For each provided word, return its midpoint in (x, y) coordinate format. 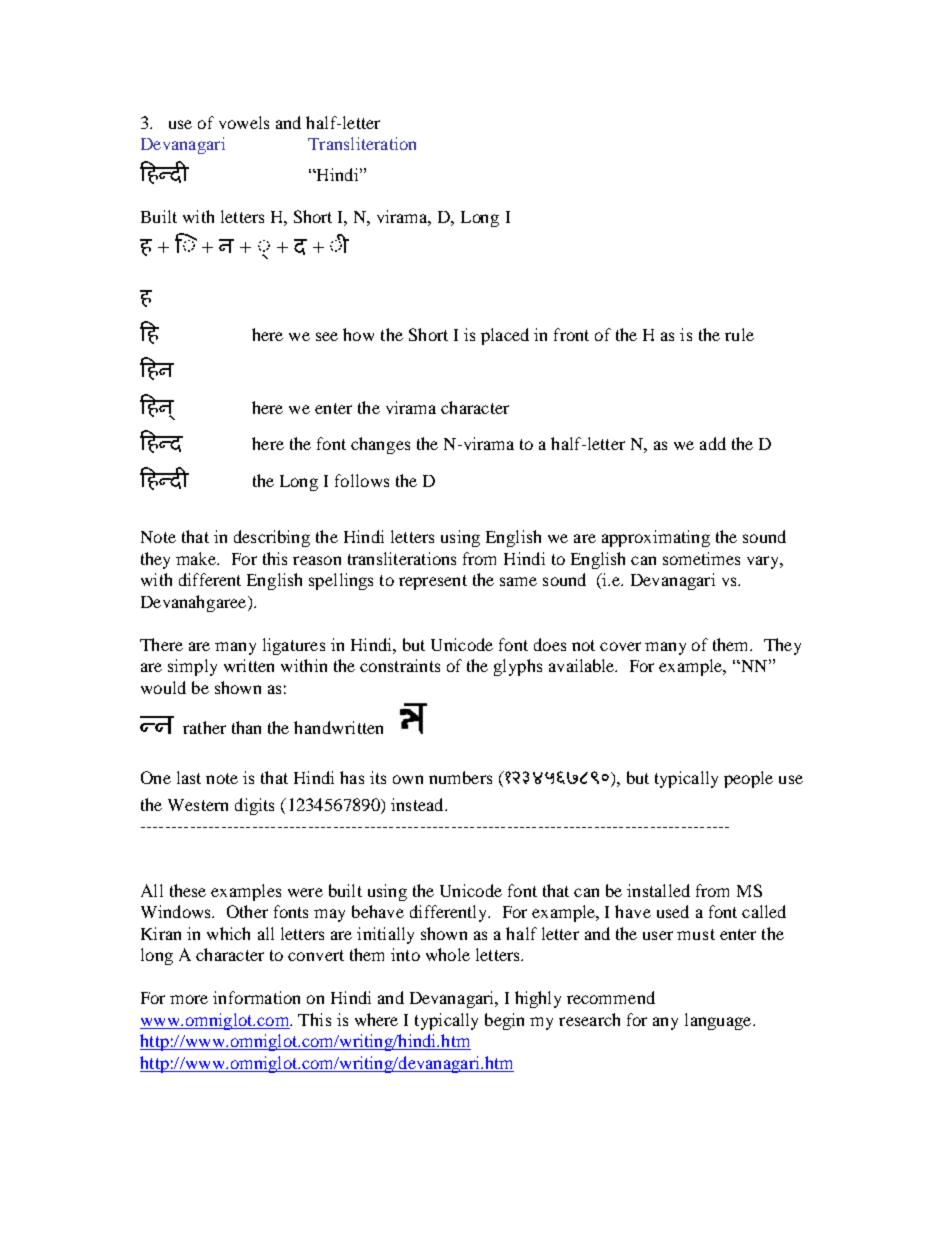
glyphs (518, 667)
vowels (244, 122)
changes (380, 445)
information (256, 997)
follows (362, 480)
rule (739, 334)
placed (505, 336)
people (748, 779)
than (246, 727)
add (713, 443)
